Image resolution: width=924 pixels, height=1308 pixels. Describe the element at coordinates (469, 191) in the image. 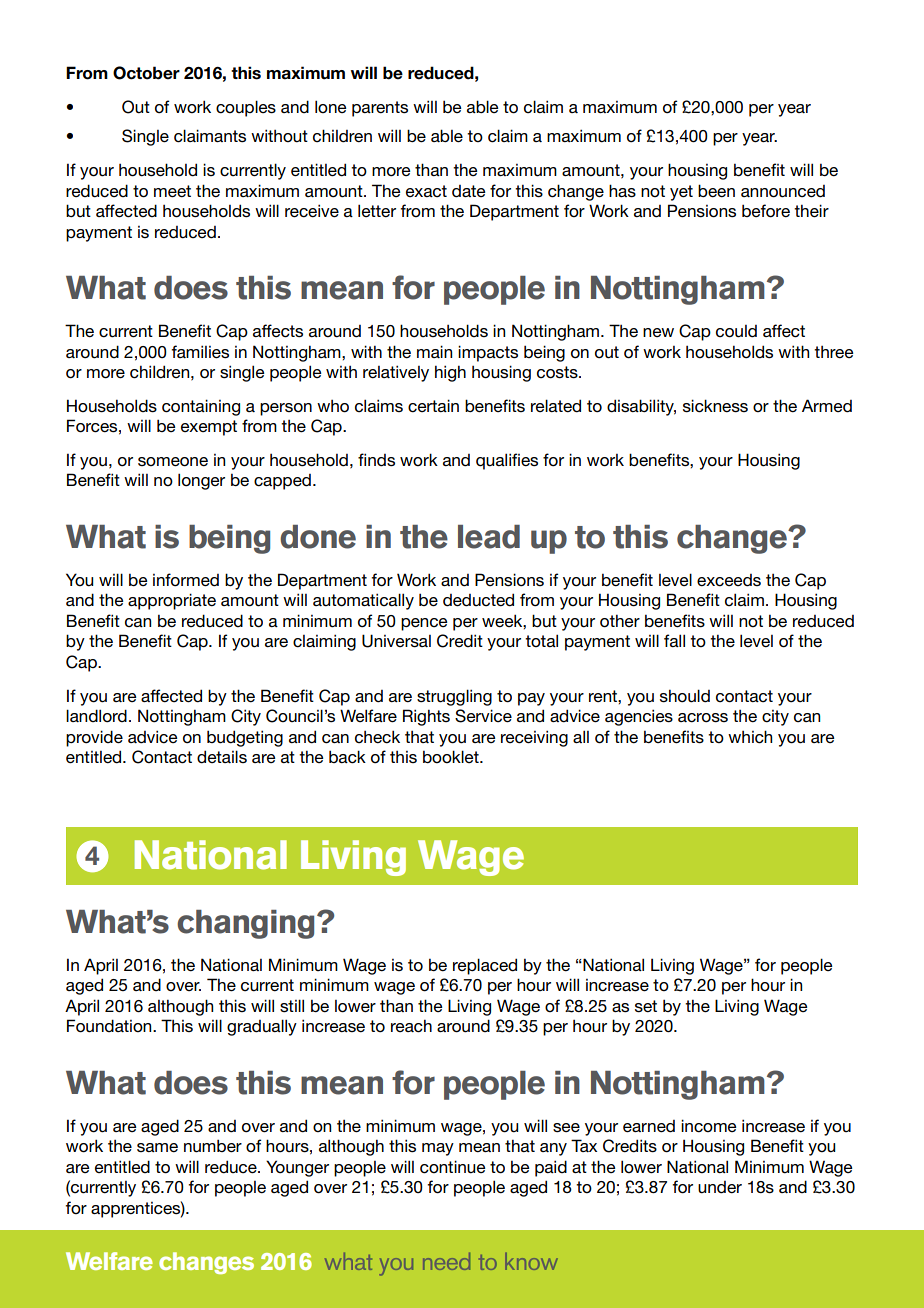

I see `date` at that location.
